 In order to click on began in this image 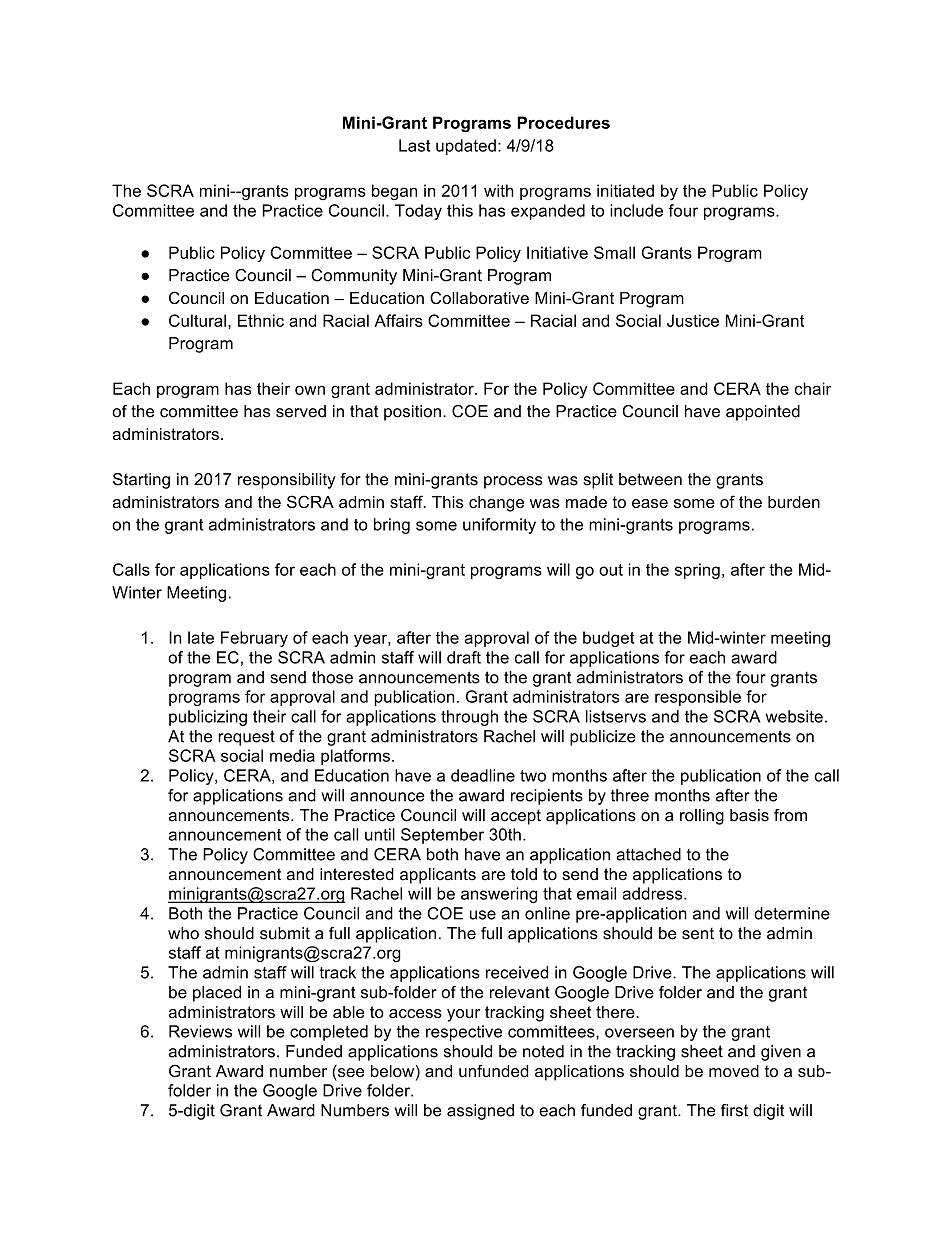, I will do `click(394, 192)`.
